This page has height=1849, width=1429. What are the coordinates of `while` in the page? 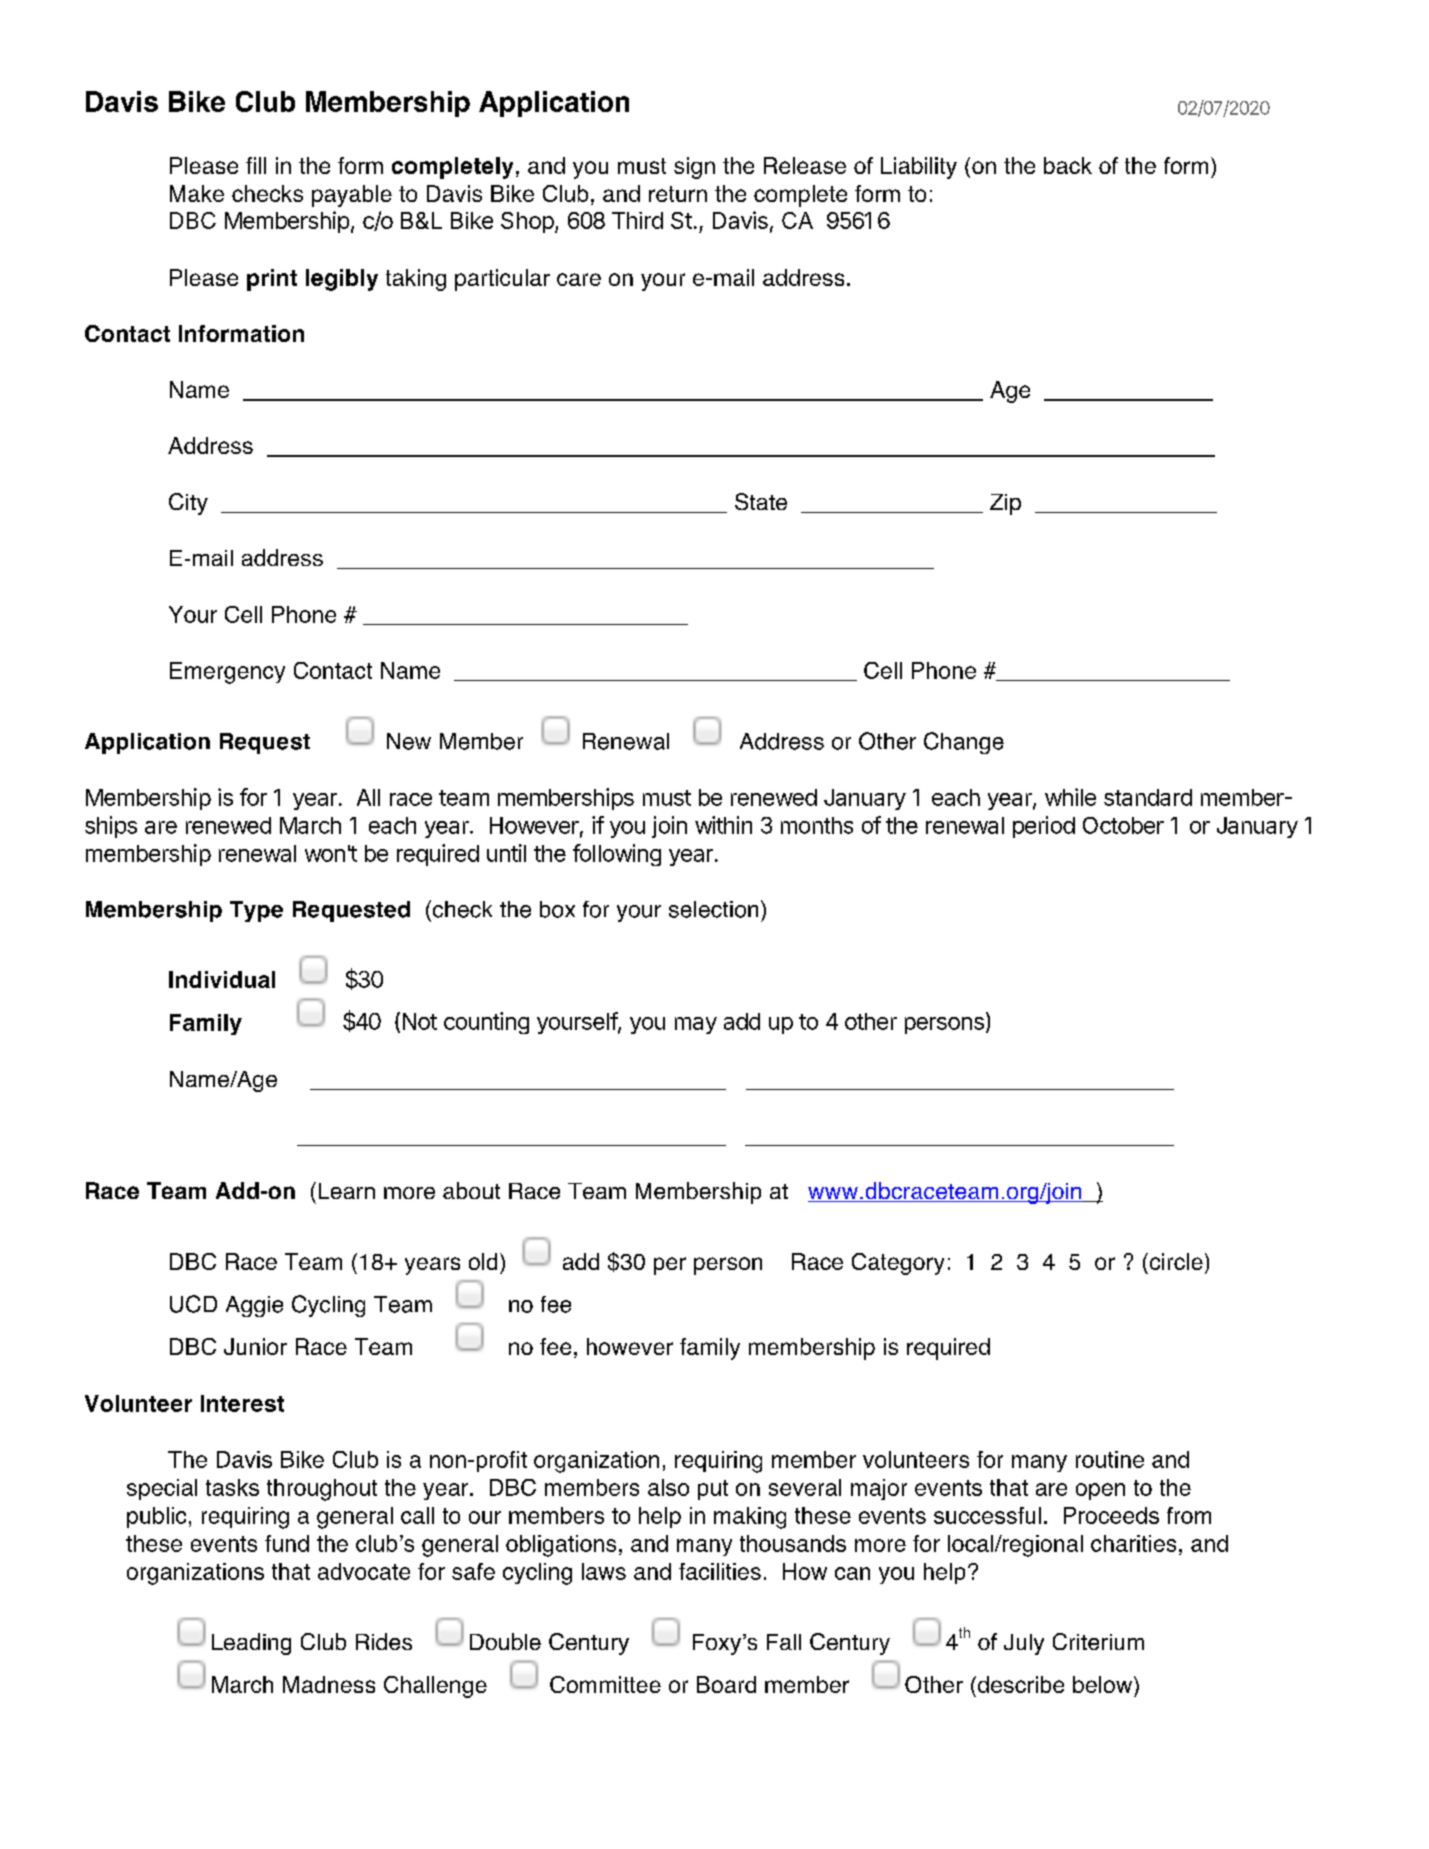 It's located at (1070, 797).
